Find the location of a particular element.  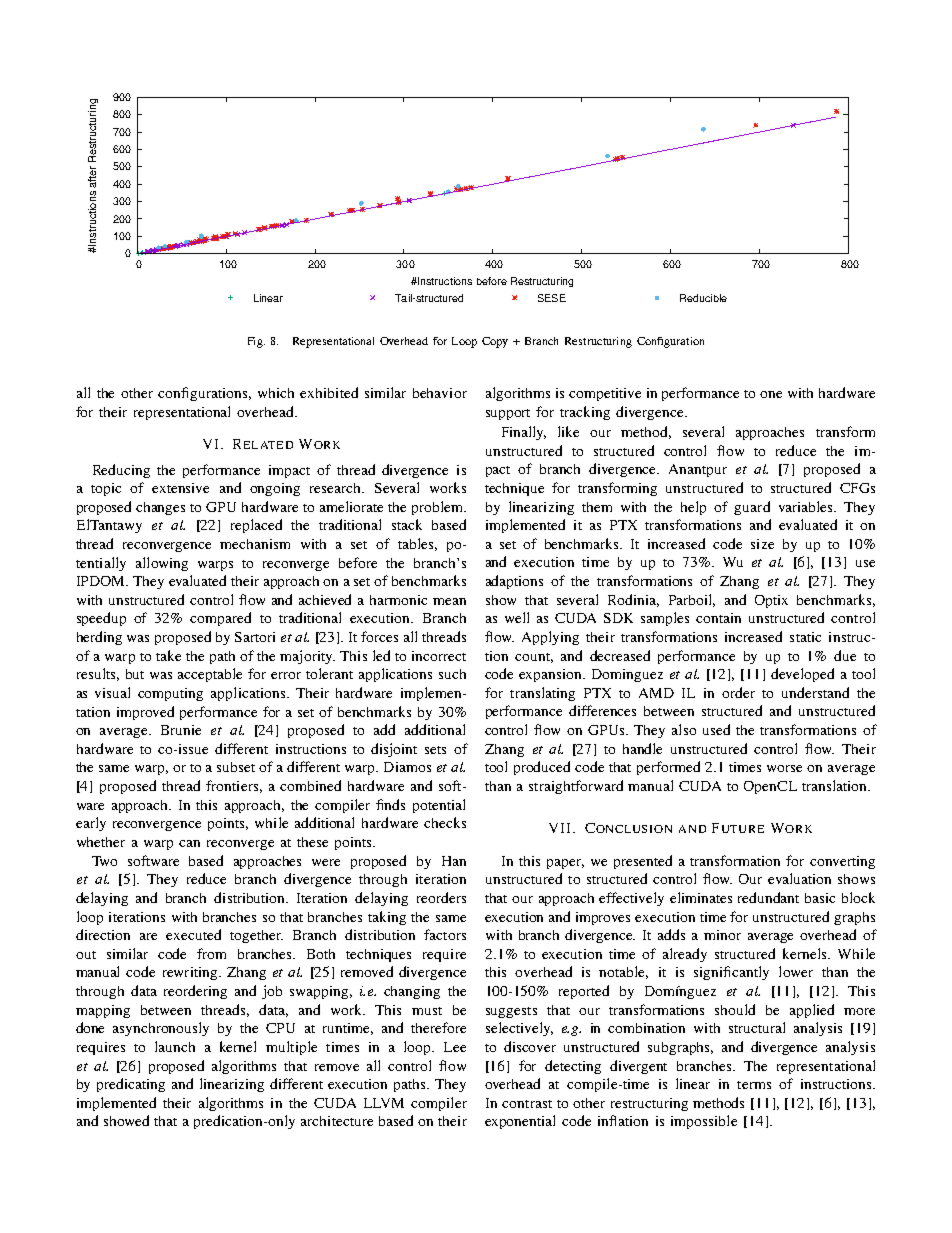

launch is located at coordinates (175, 1046).
